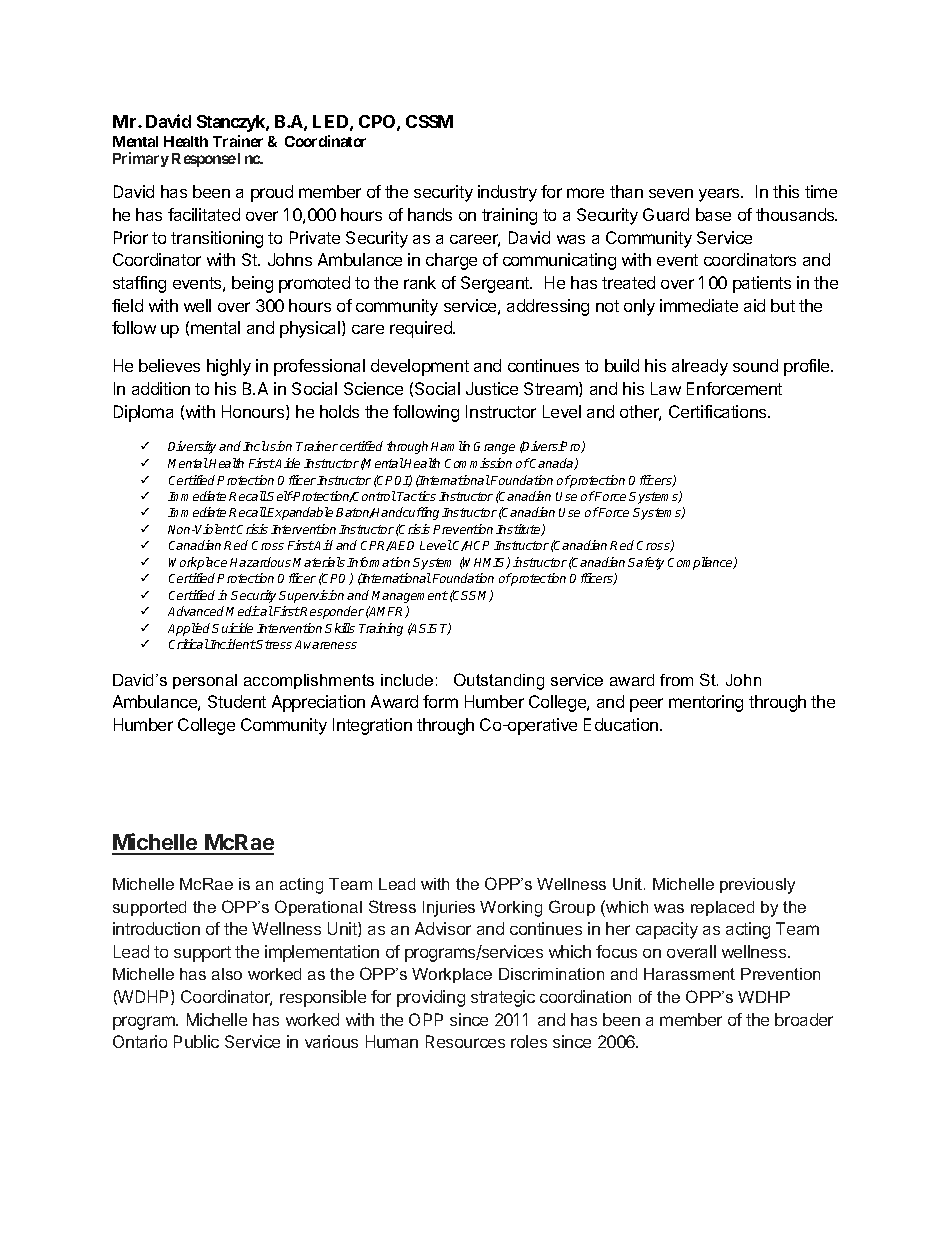  I want to click on mentoring, so click(706, 703).
